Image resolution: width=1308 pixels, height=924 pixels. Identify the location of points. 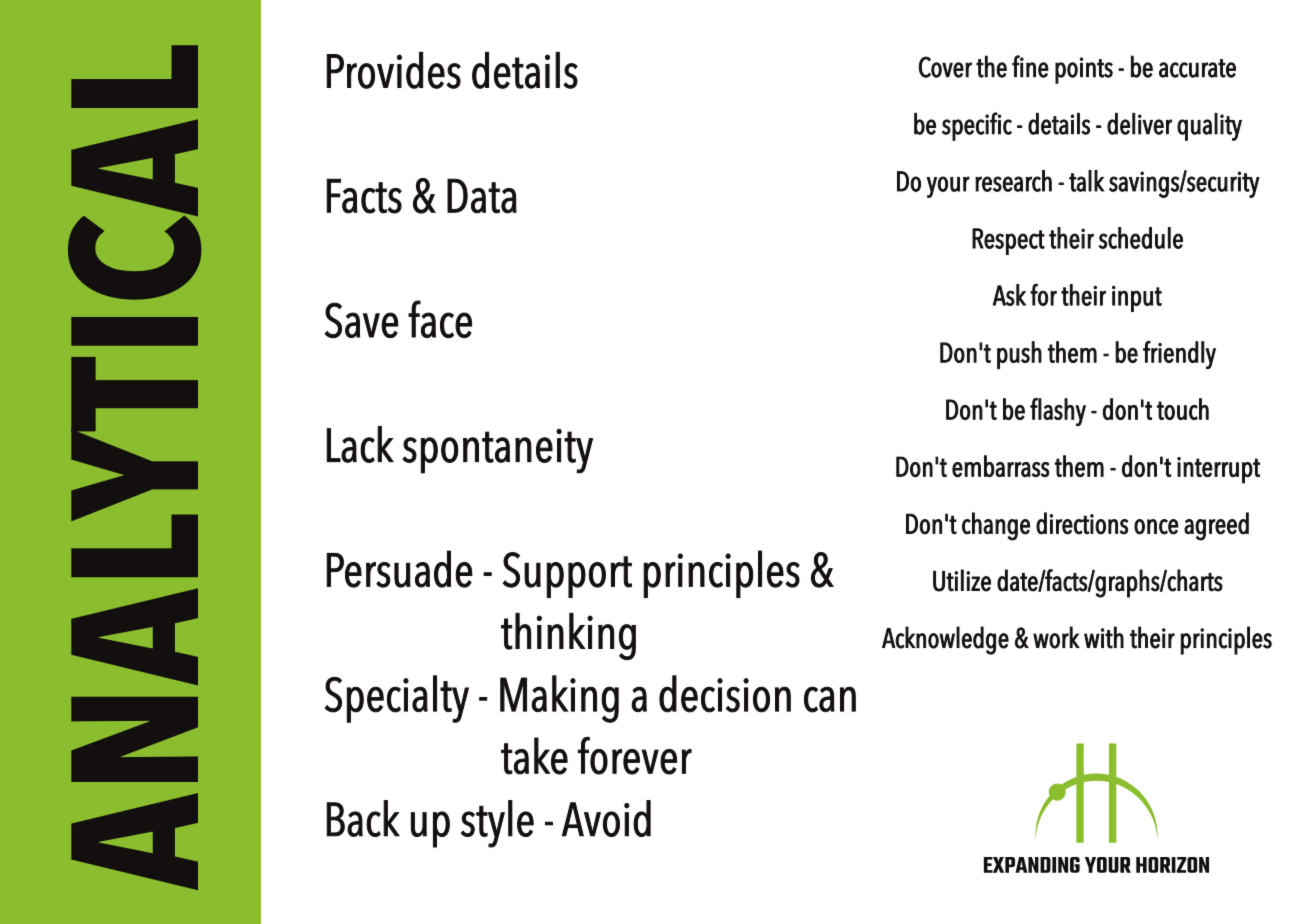
(1084, 70).
